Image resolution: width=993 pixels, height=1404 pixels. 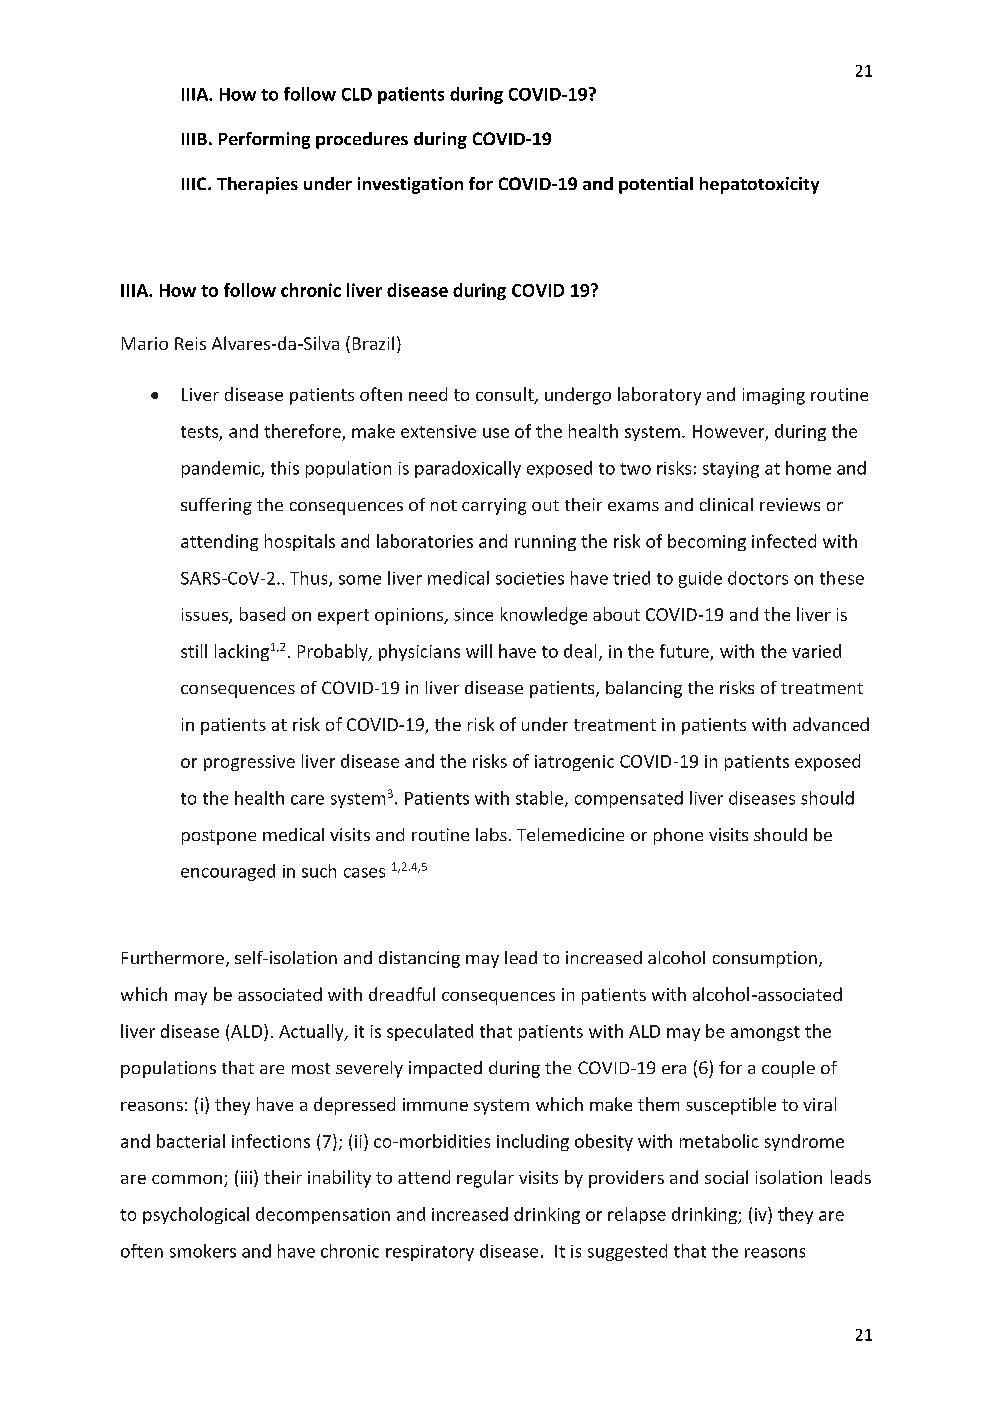 I want to click on Therapies, so click(x=257, y=185).
